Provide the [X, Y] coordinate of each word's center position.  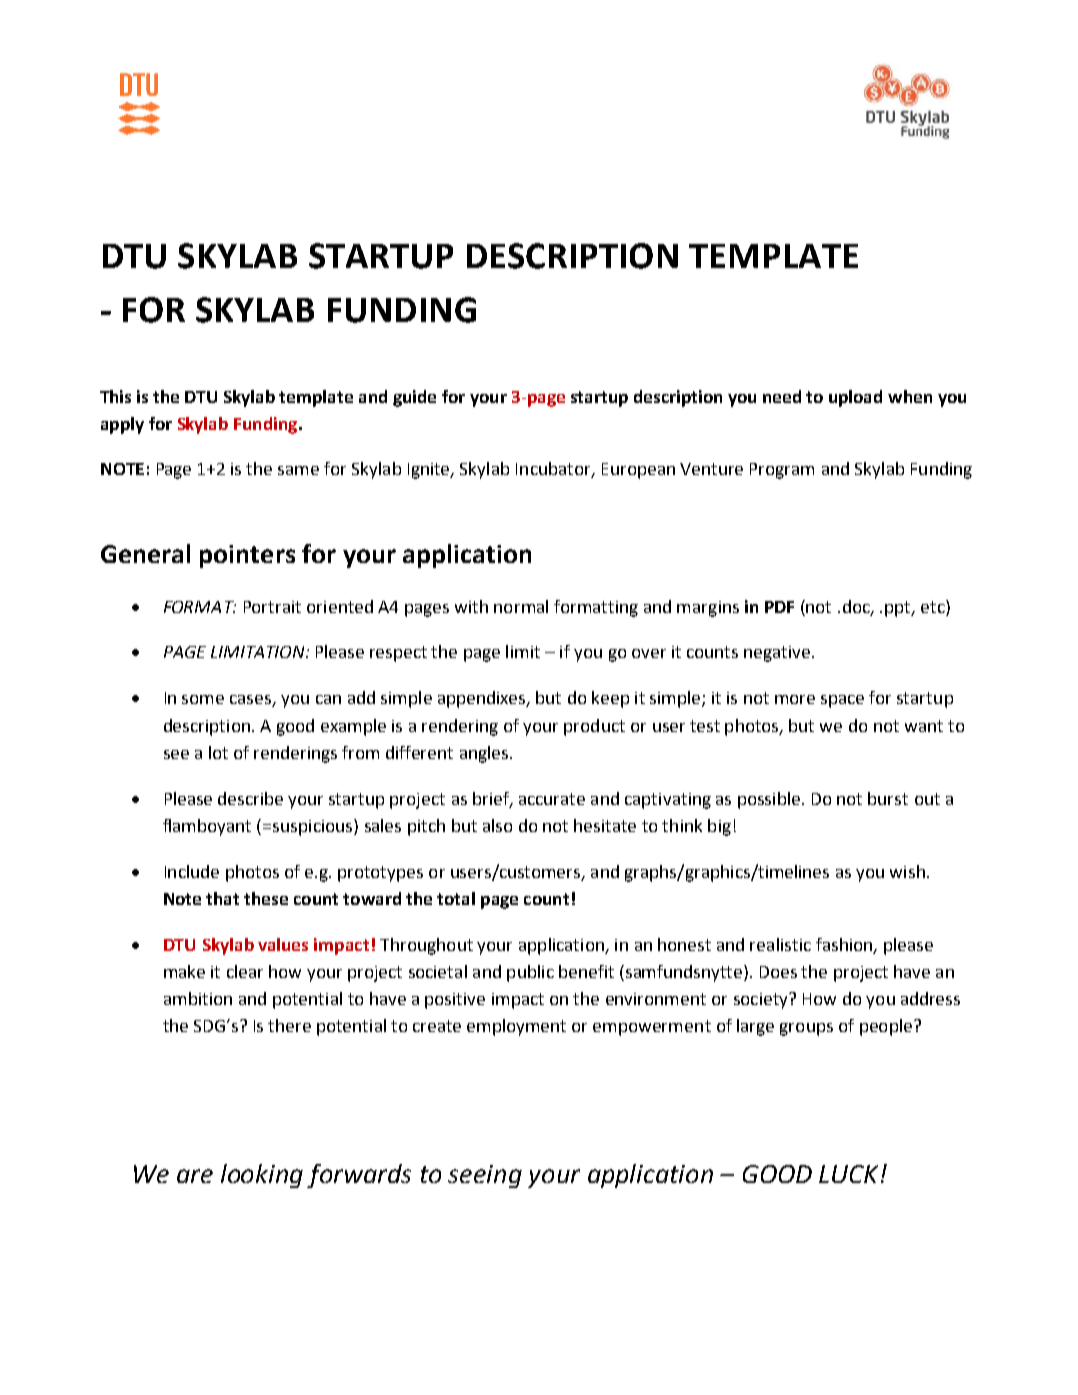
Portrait [272, 607]
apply [122, 425]
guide [414, 398]
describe [250, 798]
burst [888, 798]
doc [857, 607]
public [530, 973]
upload [855, 398]
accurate [552, 799]
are [195, 1176]
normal [521, 606]
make [184, 971]
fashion [845, 945]
